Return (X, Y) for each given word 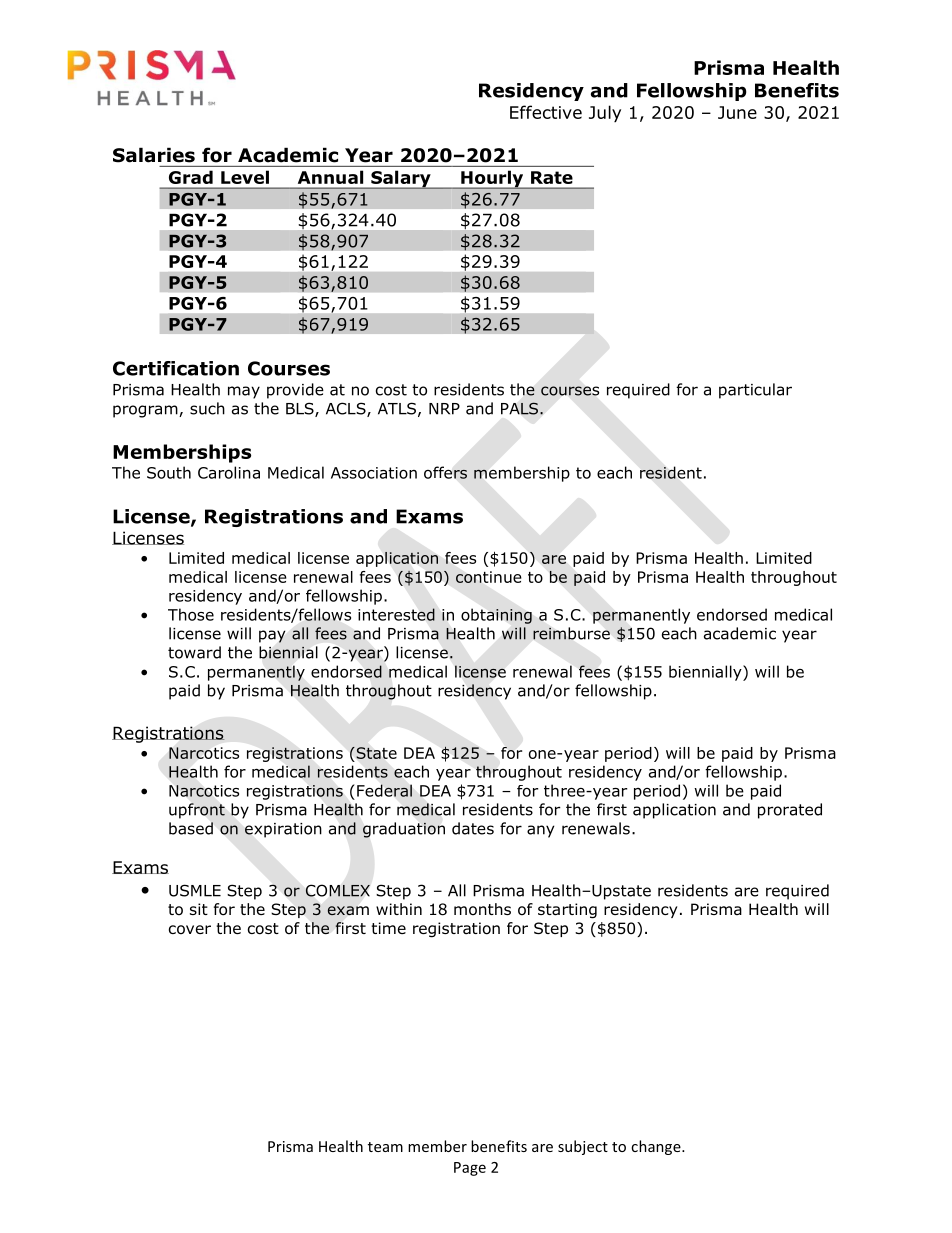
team (385, 1147)
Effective (546, 112)
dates (473, 828)
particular (755, 391)
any (540, 831)
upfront (197, 811)
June (737, 112)
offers (445, 472)
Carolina (229, 472)
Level (245, 177)
